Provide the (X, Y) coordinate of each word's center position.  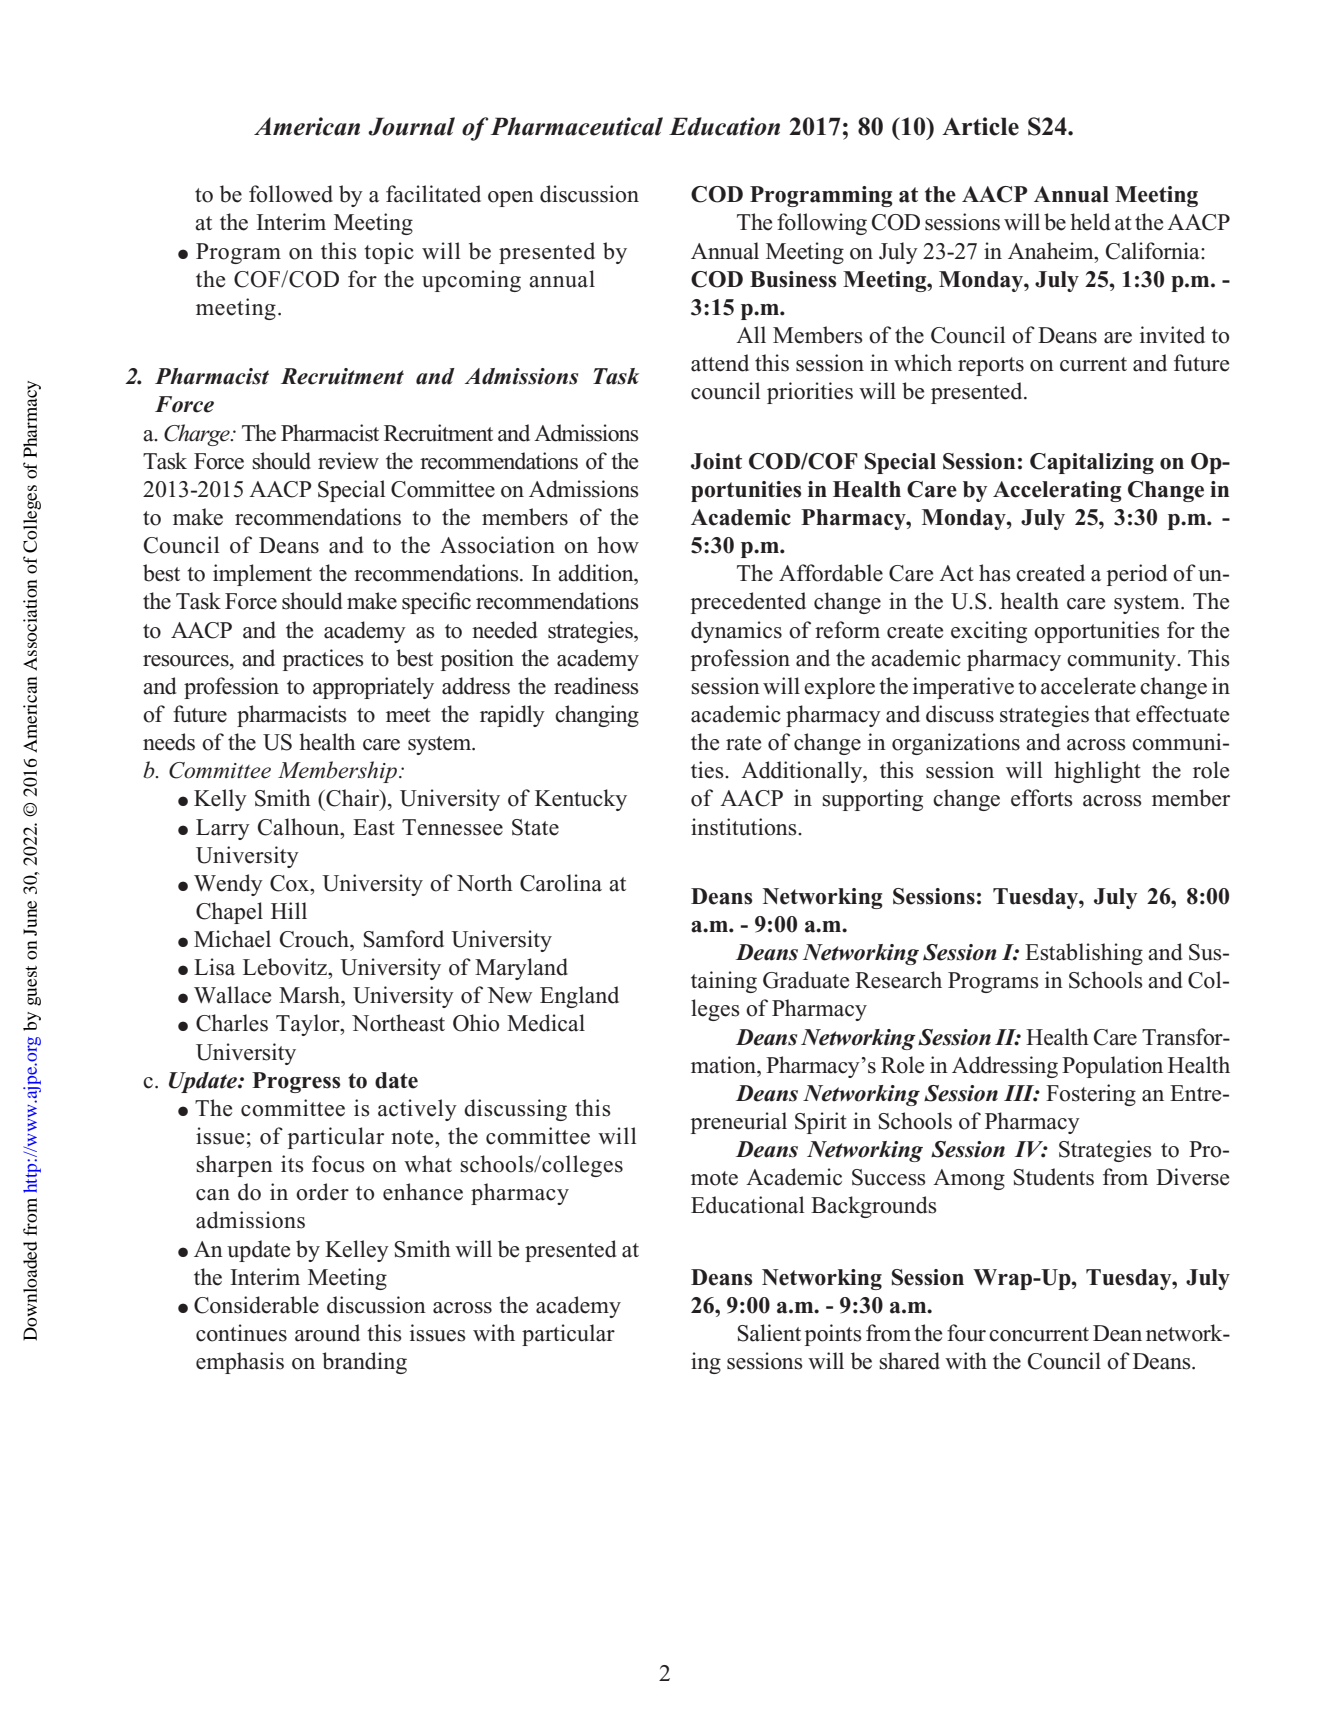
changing (597, 716)
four (966, 1333)
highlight (1097, 772)
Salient (769, 1333)
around (327, 1333)
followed (291, 194)
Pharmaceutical (576, 126)
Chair (353, 799)
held (1090, 222)
